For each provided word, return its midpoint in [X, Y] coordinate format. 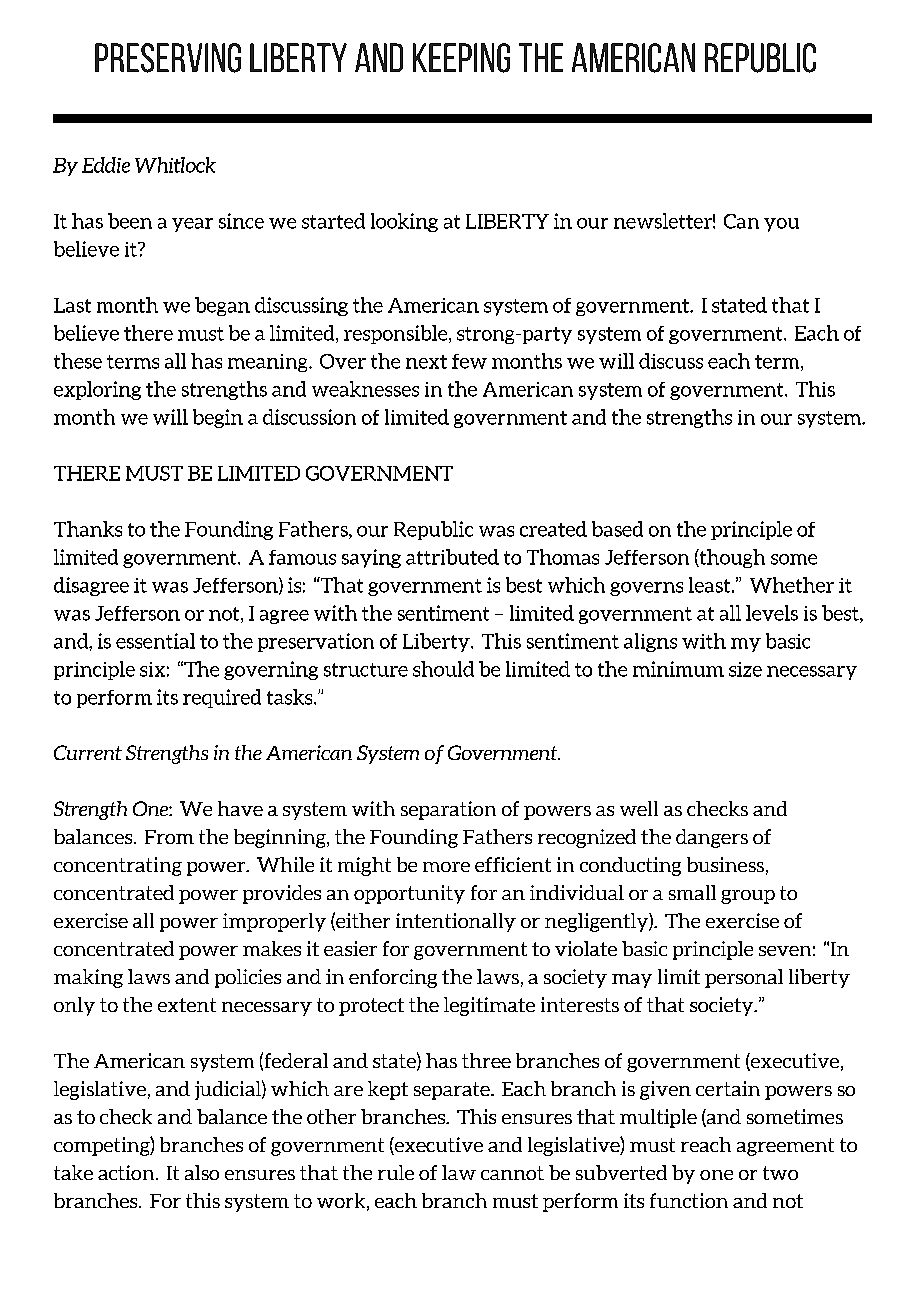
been [130, 221]
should [443, 669]
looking [404, 222]
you [781, 225]
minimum [678, 669]
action [127, 1172]
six [152, 669]
